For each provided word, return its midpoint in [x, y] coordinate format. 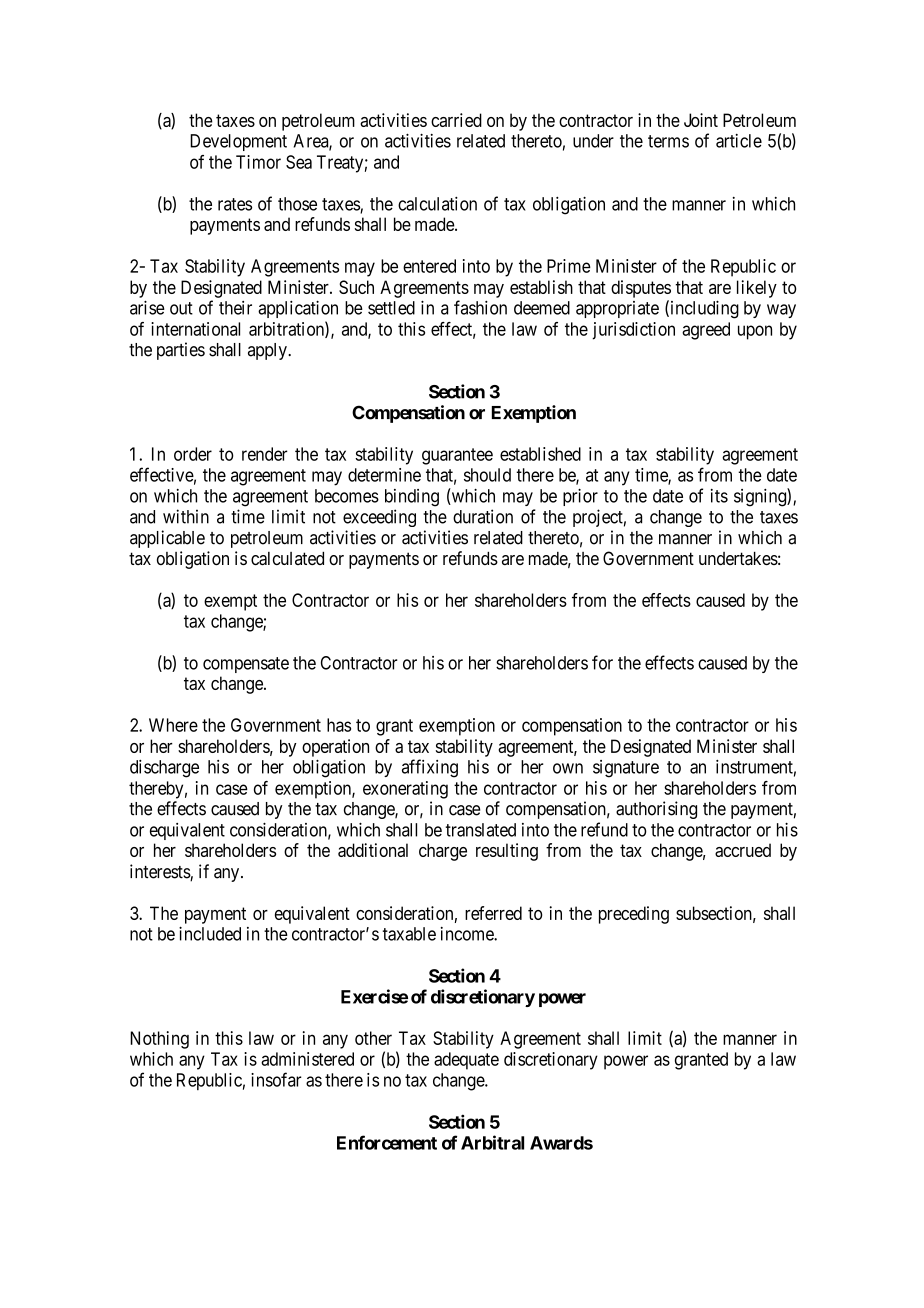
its [719, 496]
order [193, 454]
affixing [430, 768]
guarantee [457, 456]
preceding [634, 915]
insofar [276, 1079]
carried [456, 120]
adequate [466, 1061]
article [739, 141]
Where [173, 725]
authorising [656, 810]
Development [238, 142]
